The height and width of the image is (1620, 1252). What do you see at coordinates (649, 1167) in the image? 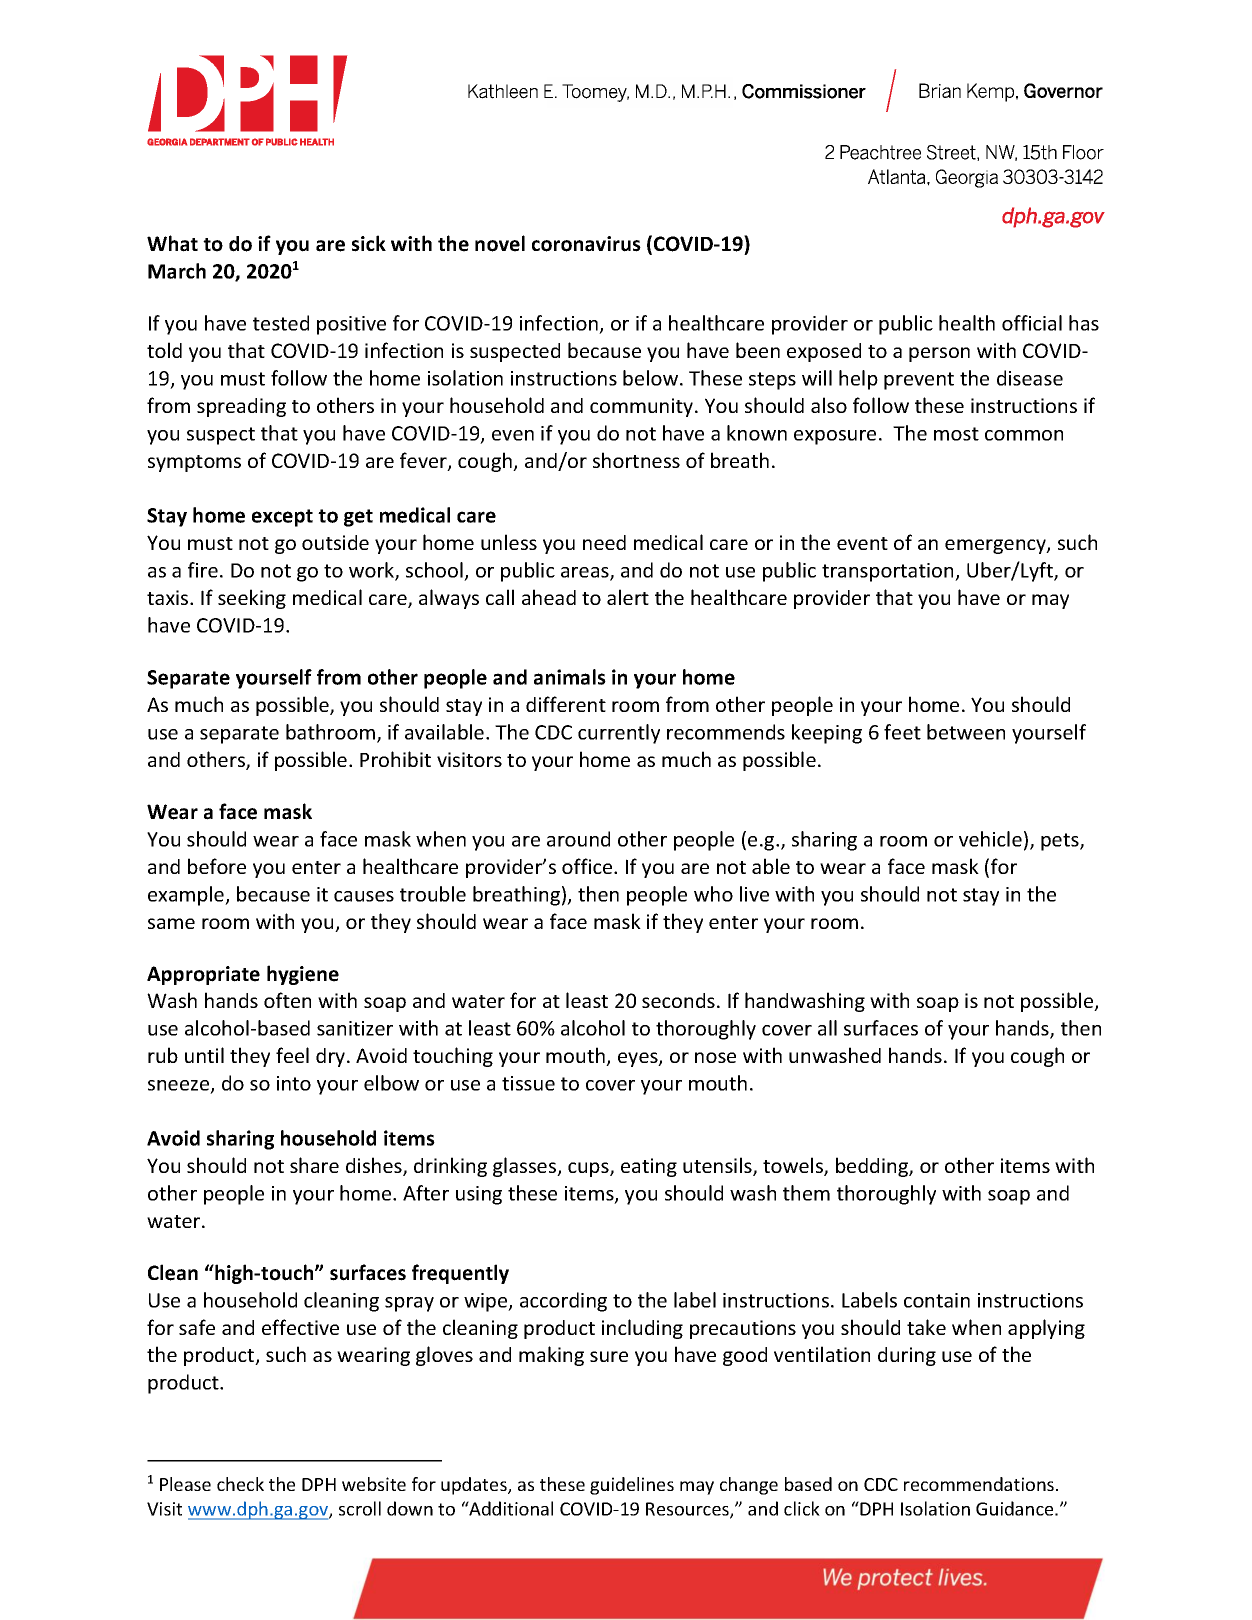
I see `eating` at bounding box center [649, 1167].
